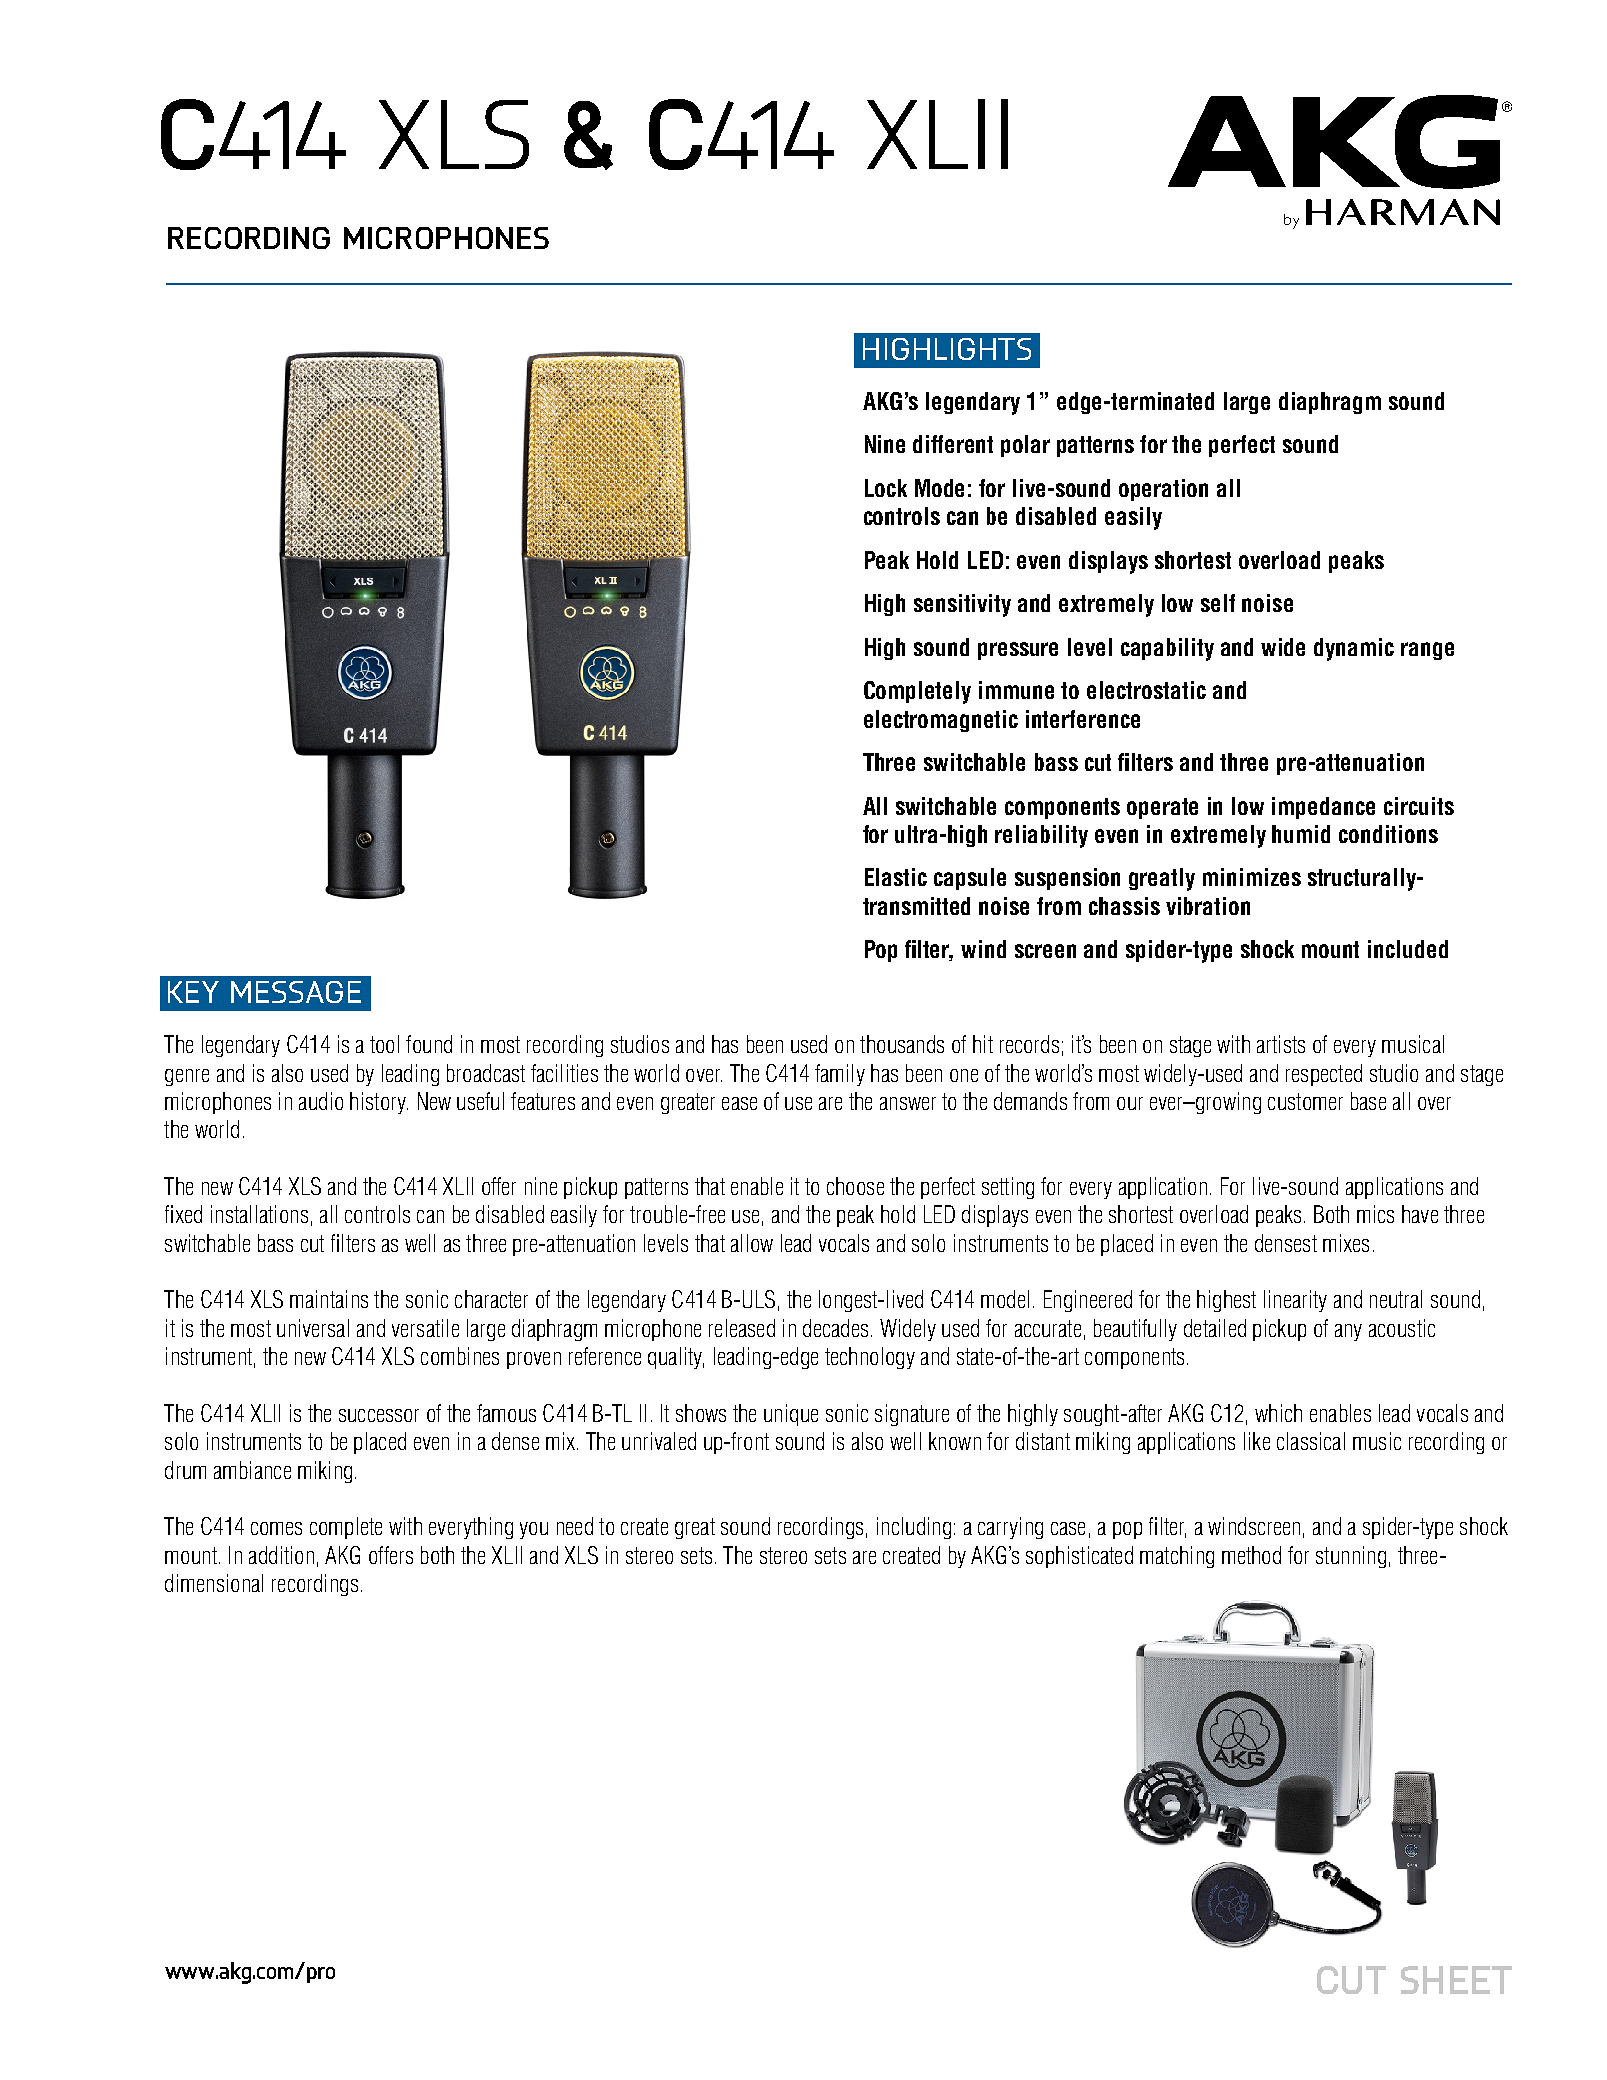 The width and height of the document is (1607, 2080). Describe the element at coordinates (902, 1044) in the document. I see `thousands` at that location.
